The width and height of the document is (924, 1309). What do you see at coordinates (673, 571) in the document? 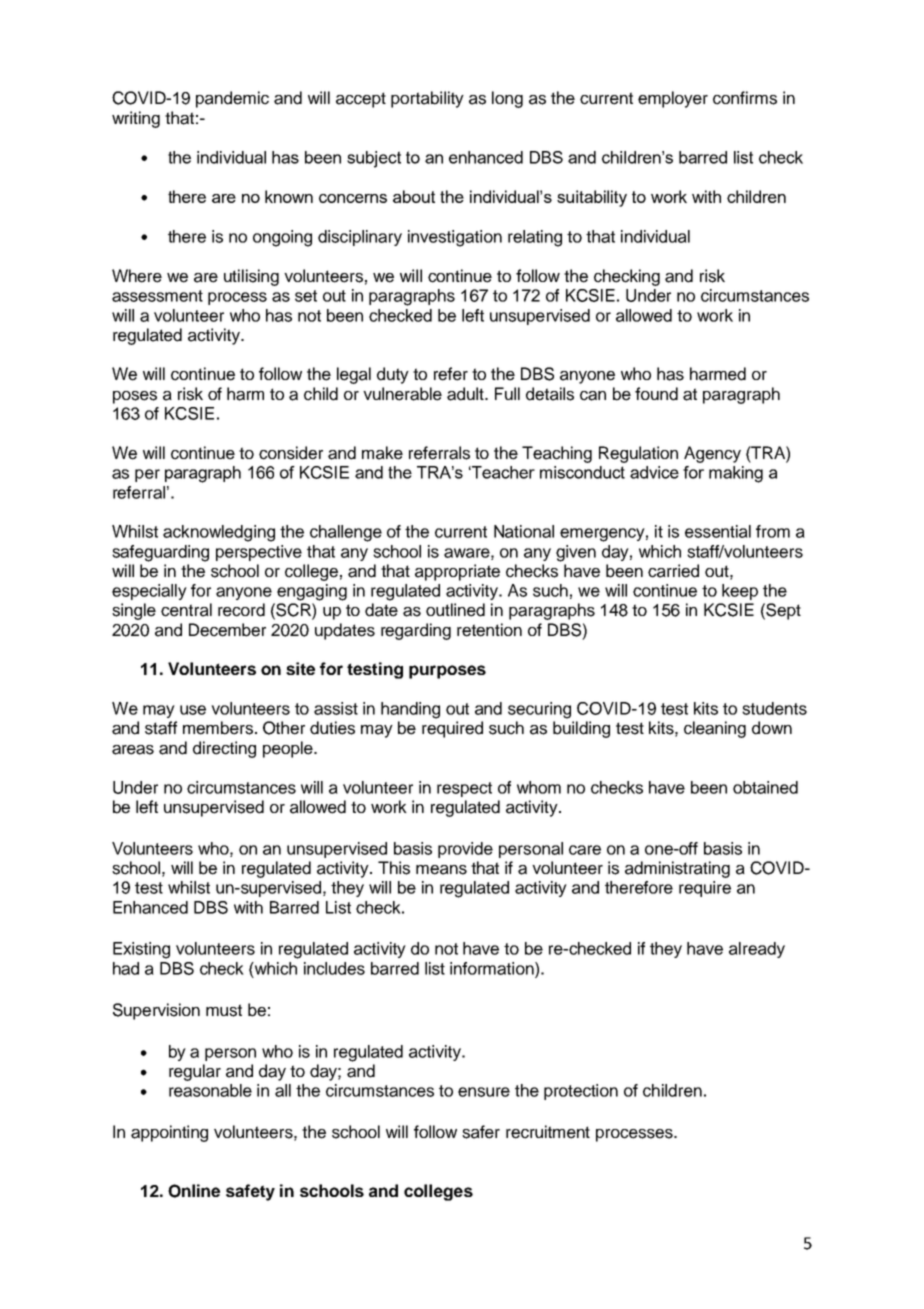
I see `carried` at bounding box center [673, 571].
